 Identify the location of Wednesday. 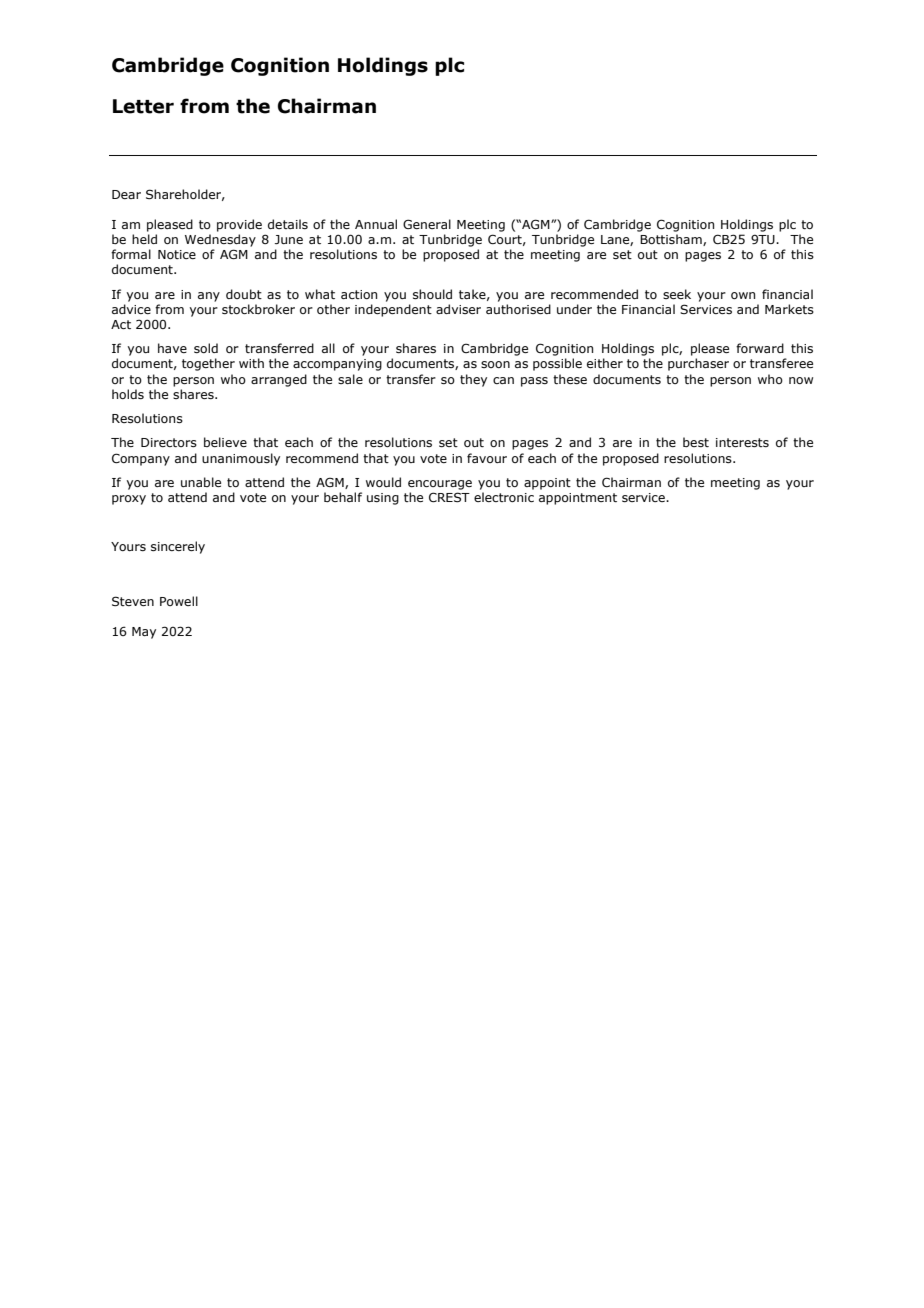
(220, 240).
